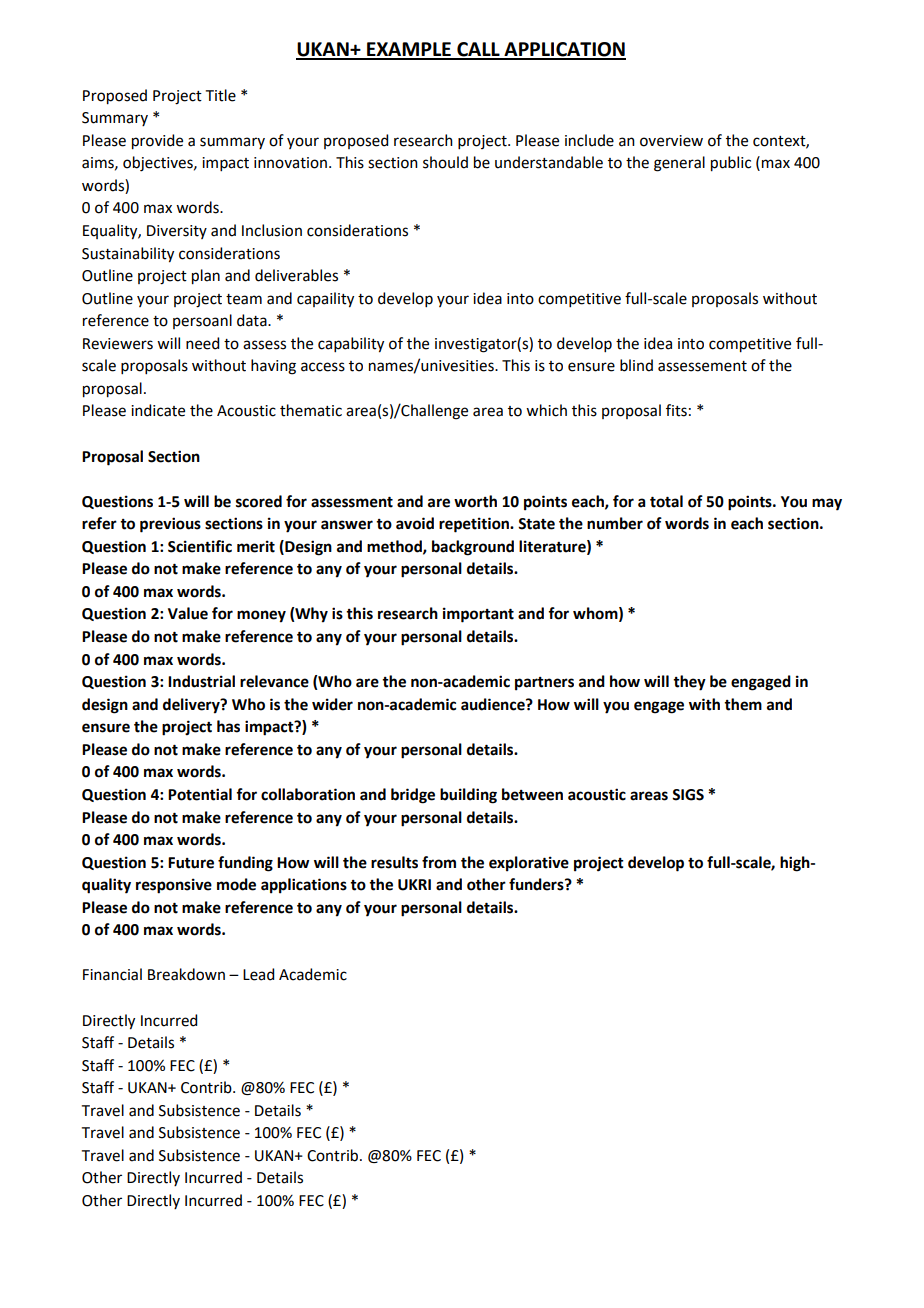 The height and width of the image is (1308, 924). Describe the element at coordinates (494, 704) in the image. I see `audience` at that location.
